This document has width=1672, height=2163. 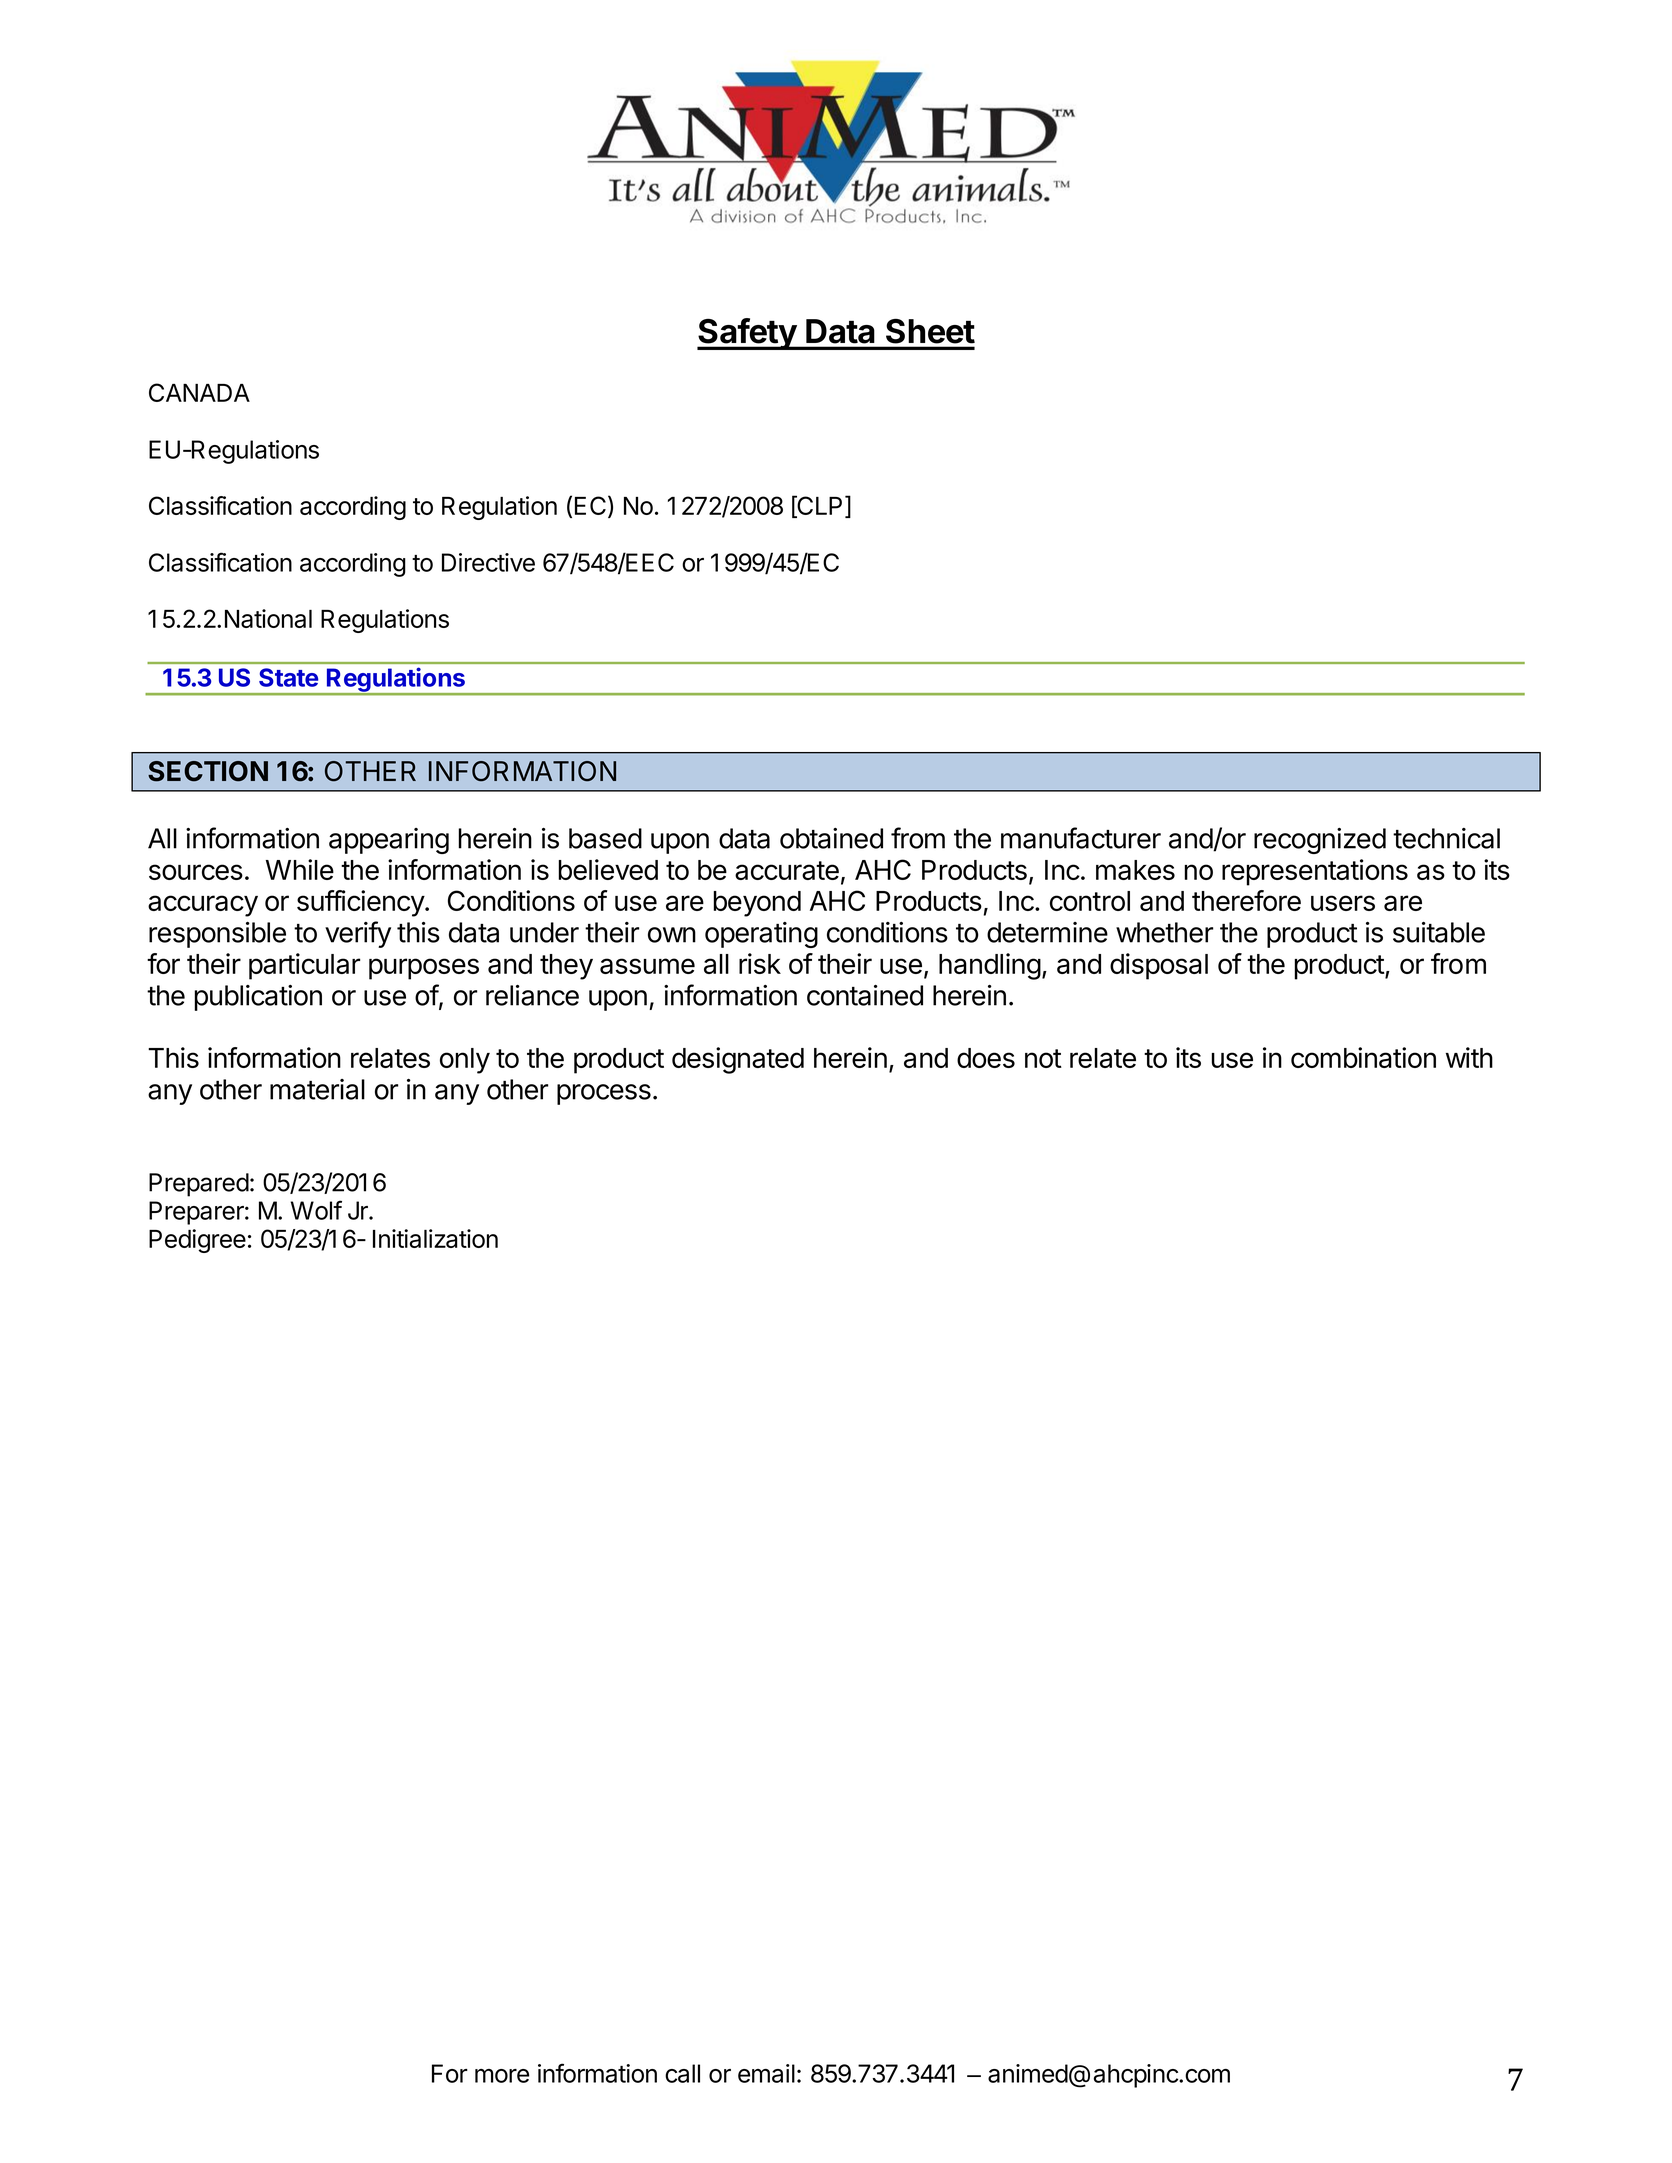 I want to click on email, so click(x=766, y=2073).
